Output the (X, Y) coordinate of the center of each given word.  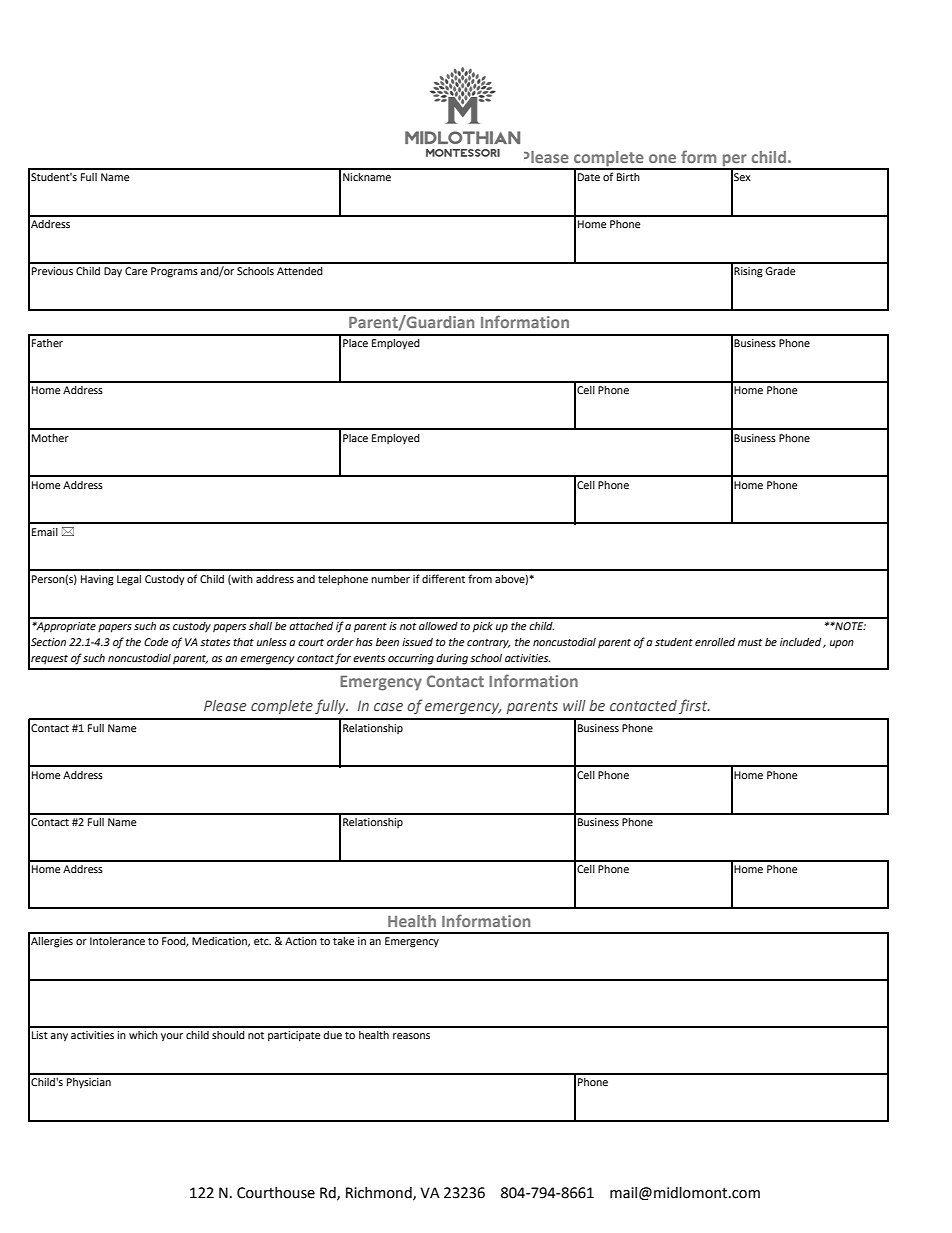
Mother (50, 438)
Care (136, 271)
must (750, 642)
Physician (89, 1083)
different (443, 578)
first (694, 706)
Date (589, 177)
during (452, 659)
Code (156, 642)
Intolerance (117, 941)
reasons (411, 1036)
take (344, 941)
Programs (174, 272)
